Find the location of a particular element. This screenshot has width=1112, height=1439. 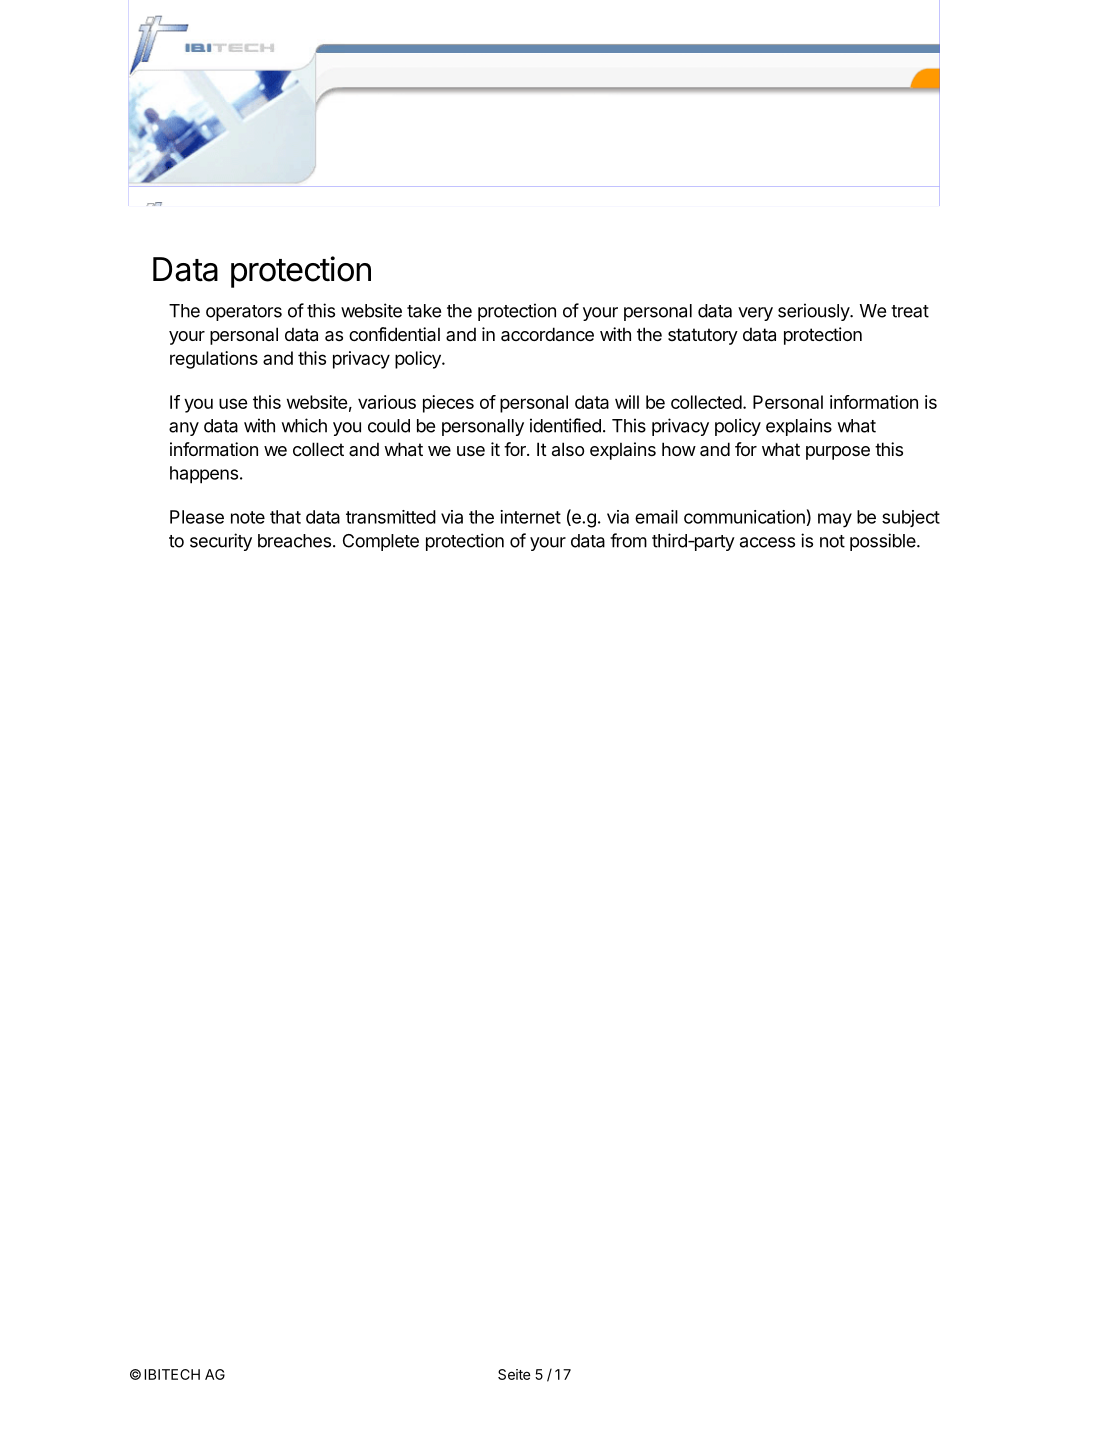

operators is located at coordinates (244, 313).
